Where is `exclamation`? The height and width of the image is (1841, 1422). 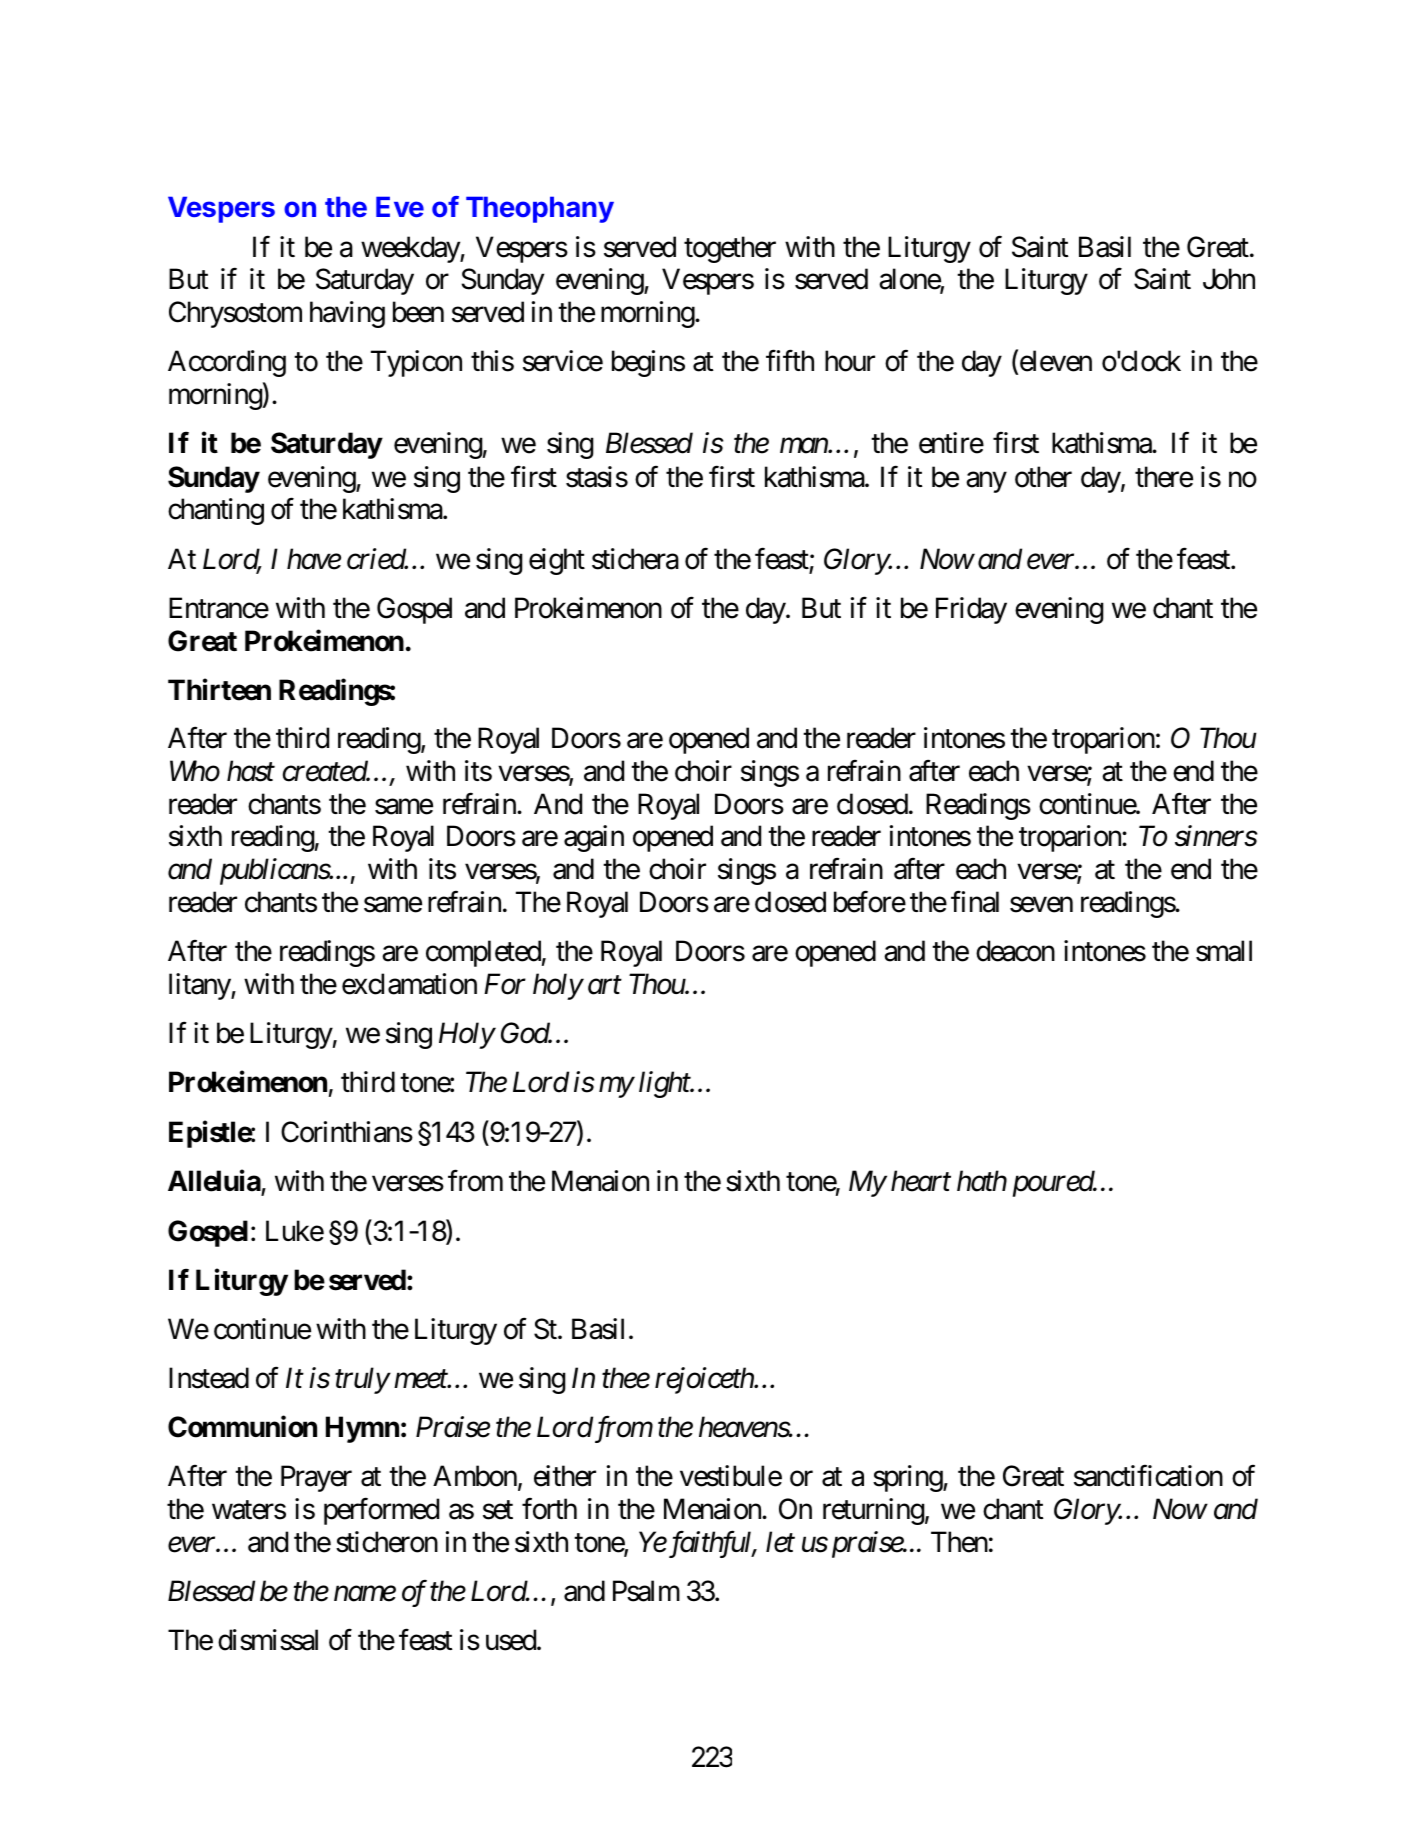 exclamation is located at coordinates (409, 984).
